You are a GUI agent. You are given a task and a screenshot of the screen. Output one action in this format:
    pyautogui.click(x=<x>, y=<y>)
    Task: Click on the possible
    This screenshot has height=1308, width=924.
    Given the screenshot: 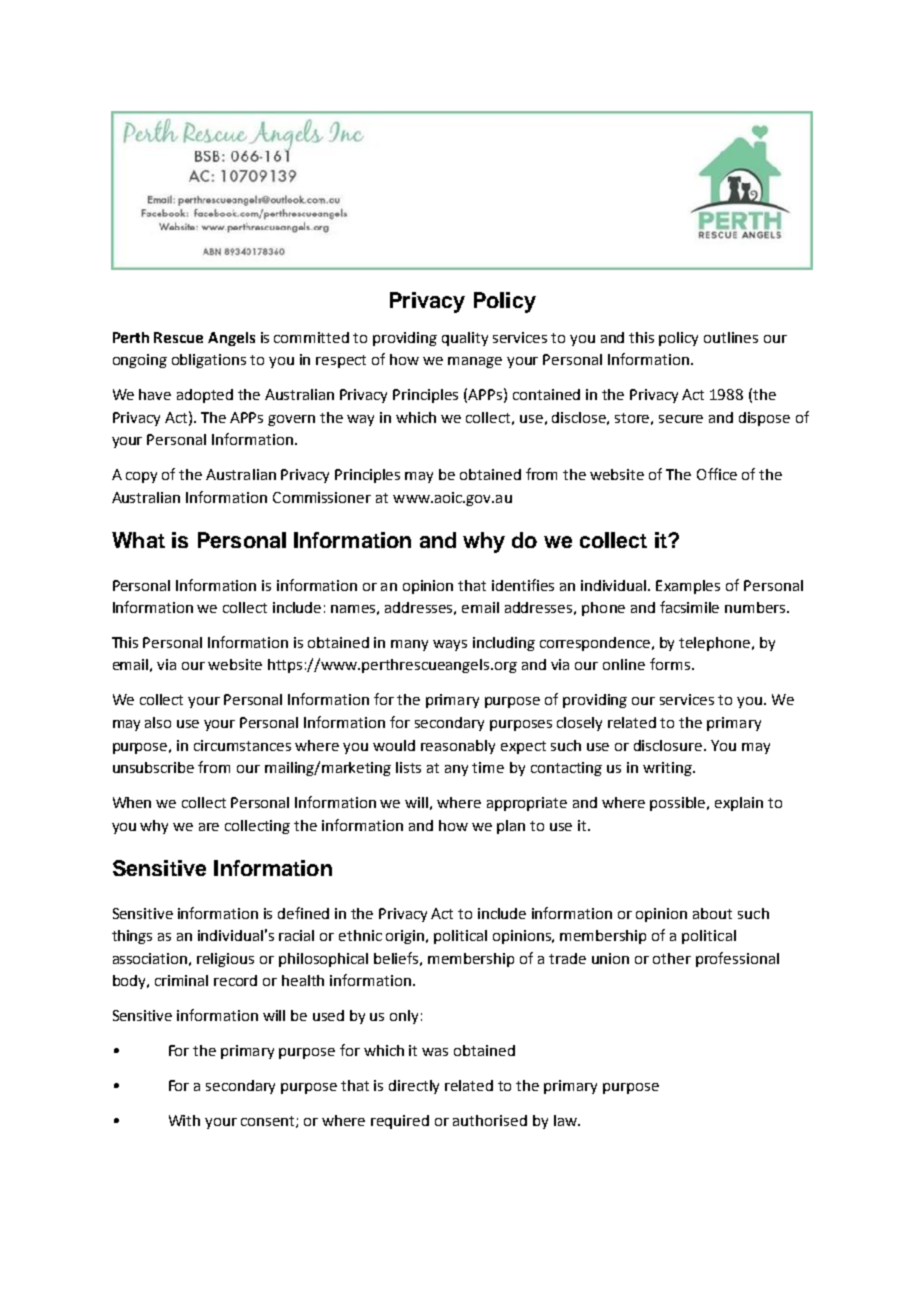 What is the action you would take?
    pyautogui.click(x=679, y=804)
